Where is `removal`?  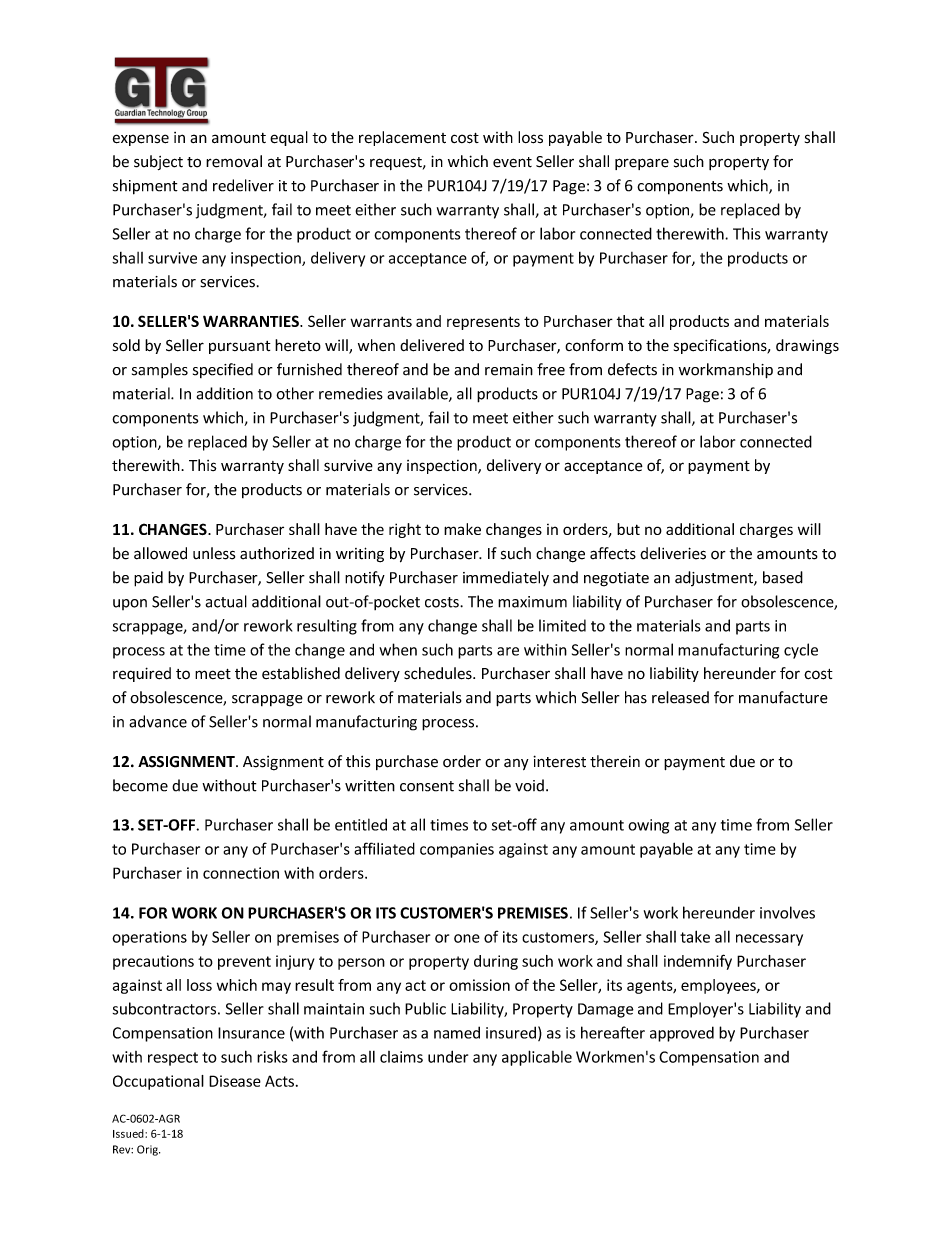
removal is located at coordinates (234, 161).
